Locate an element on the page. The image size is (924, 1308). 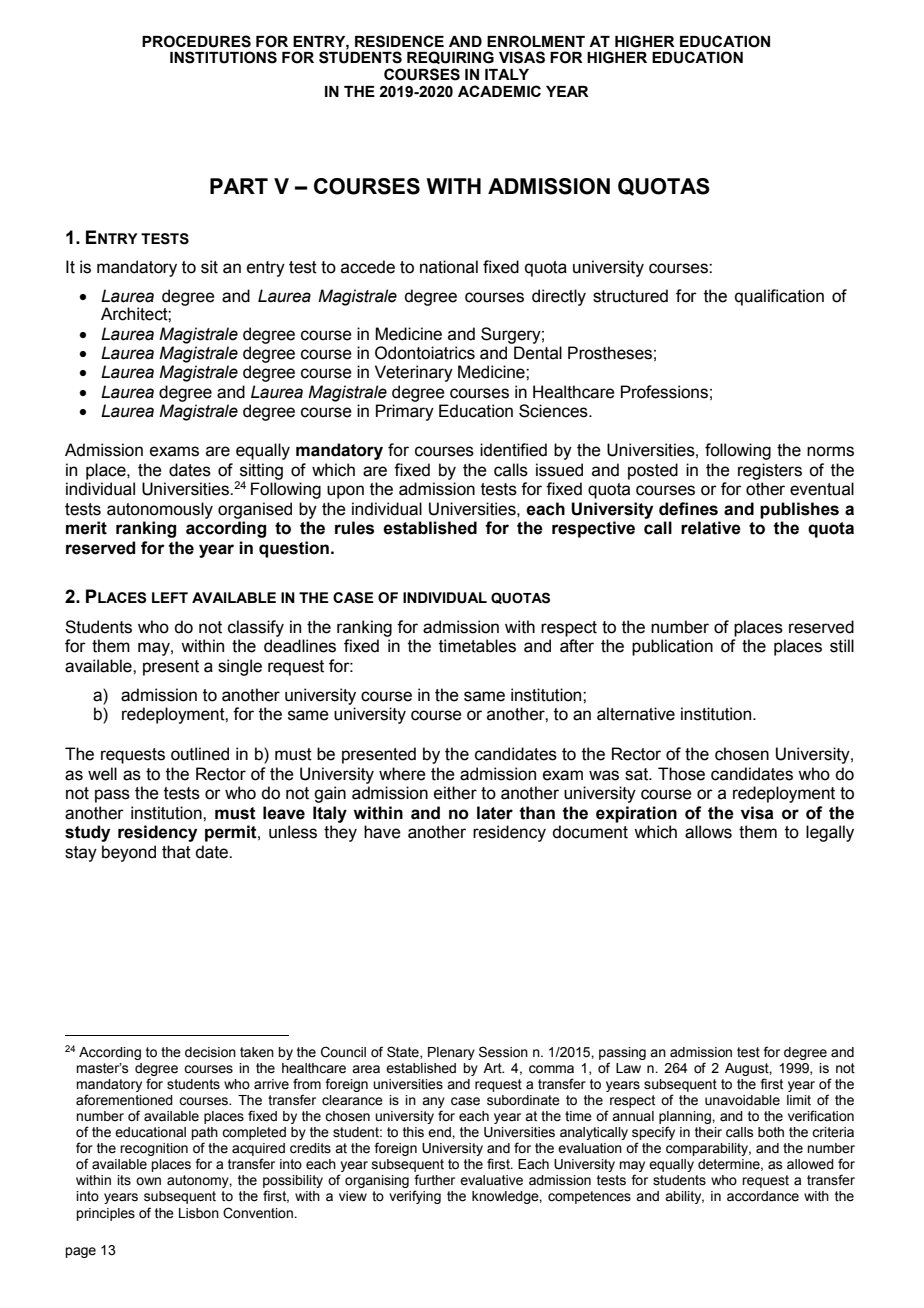
ENROLMENT is located at coordinates (536, 41).
